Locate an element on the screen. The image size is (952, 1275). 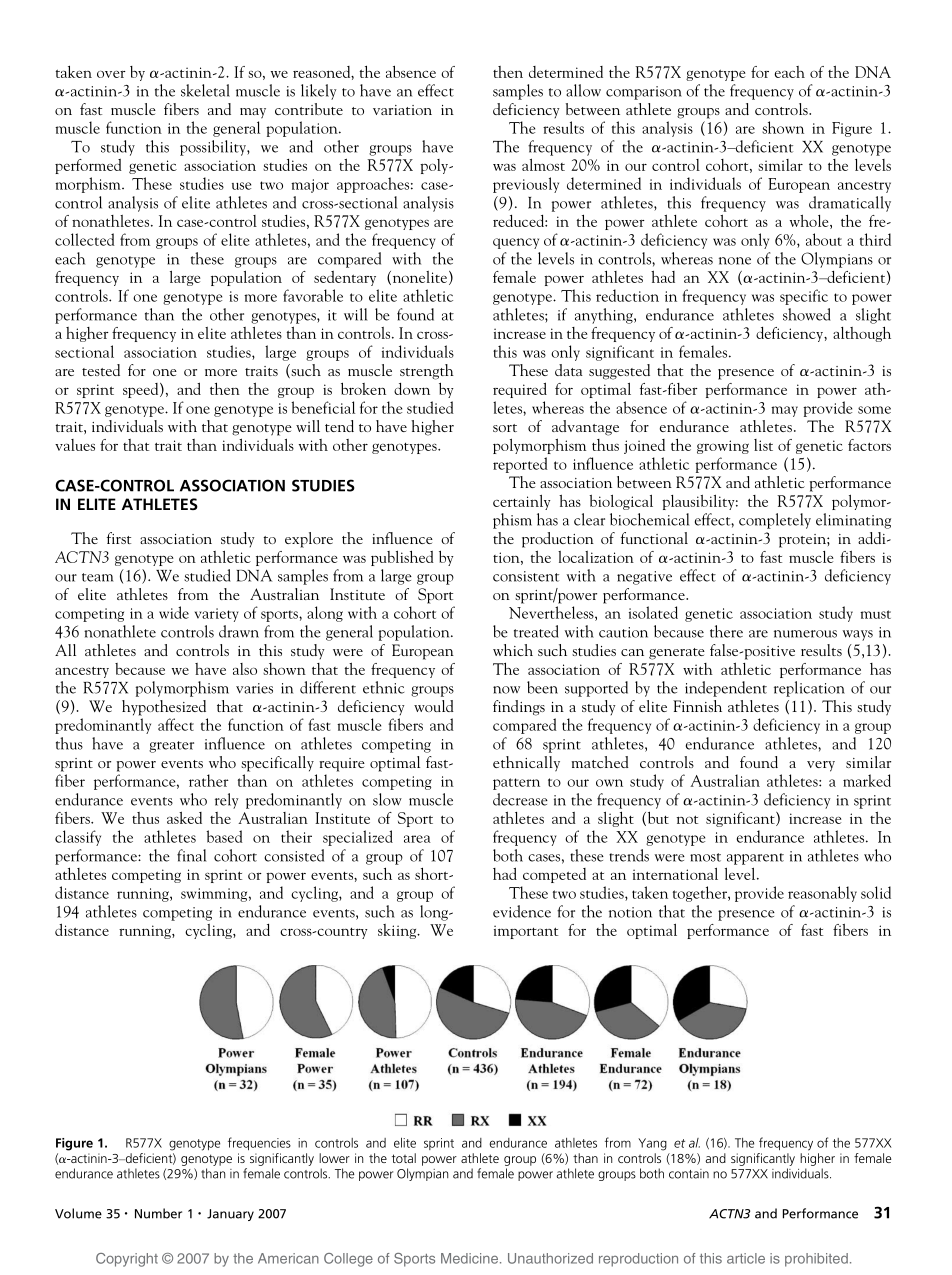
numerous is located at coordinates (805, 634).
